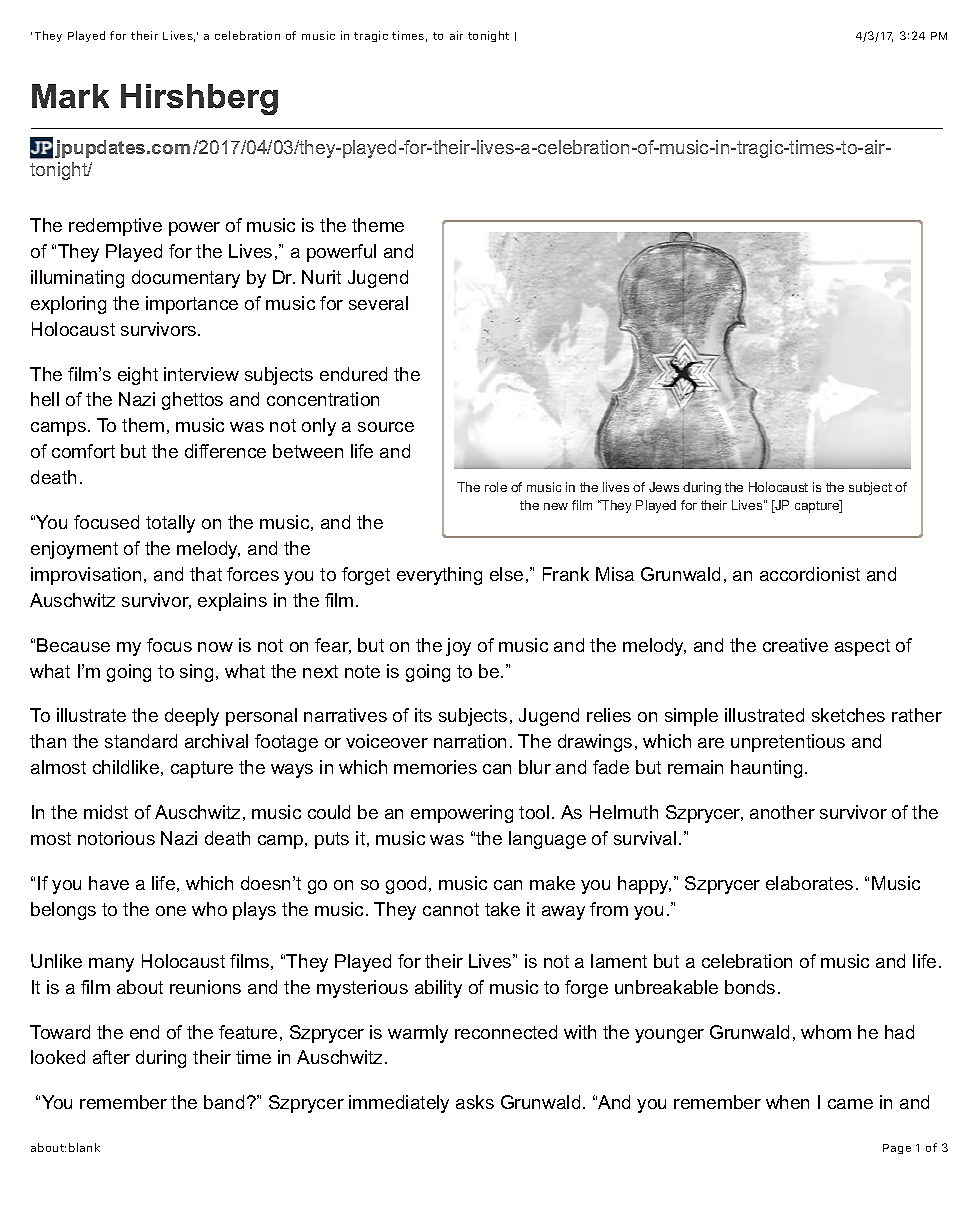 Image resolution: width=980 pixels, height=1226 pixels. Describe the element at coordinates (787, 1102) in the image. I see `when` at that location.
